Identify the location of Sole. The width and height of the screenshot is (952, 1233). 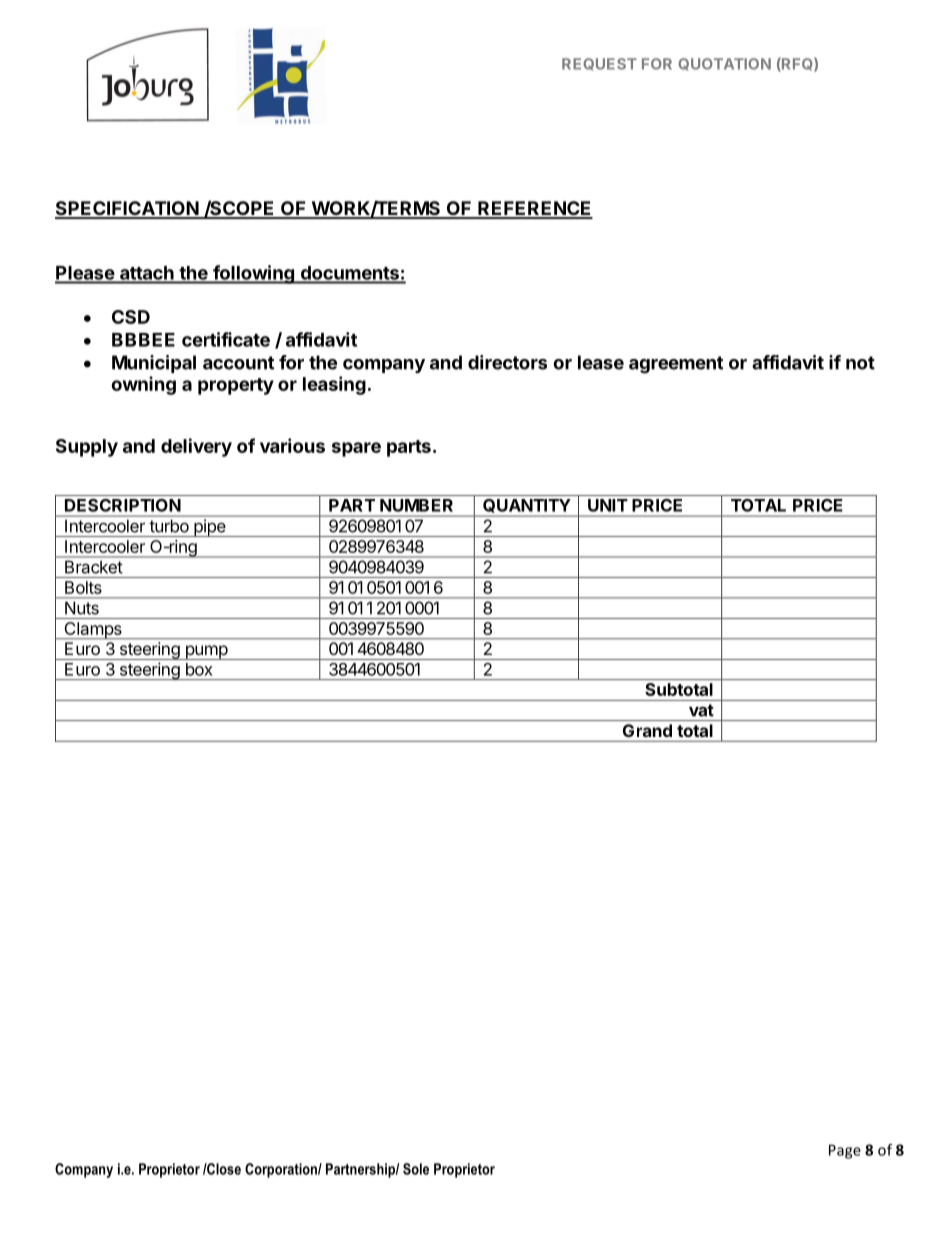
(416, 1169).
